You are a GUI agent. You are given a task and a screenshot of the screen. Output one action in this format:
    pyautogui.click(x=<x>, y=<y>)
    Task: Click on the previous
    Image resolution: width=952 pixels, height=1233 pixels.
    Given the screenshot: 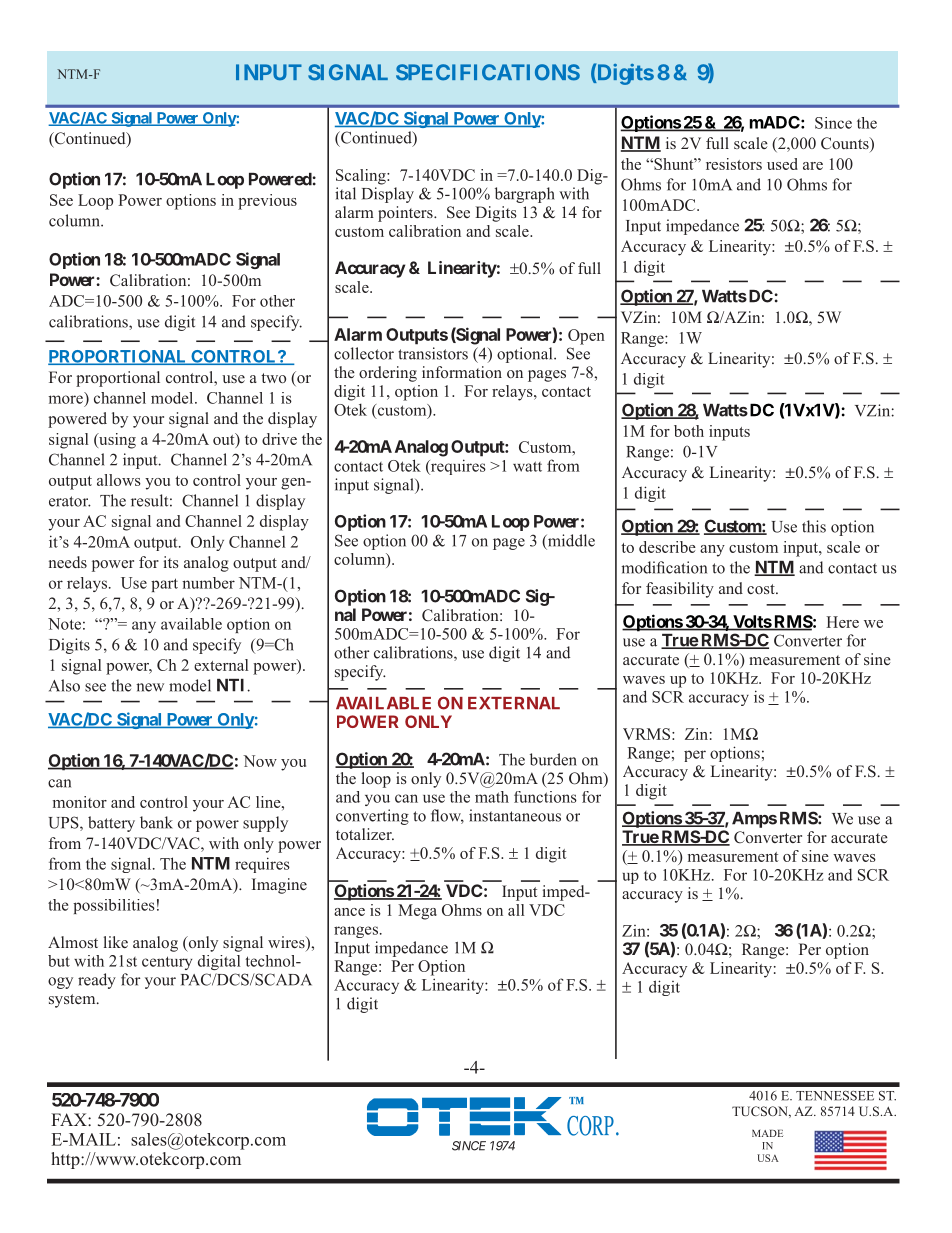 What is the action you would take?
    pyautogui.click(x=267, y=202)
